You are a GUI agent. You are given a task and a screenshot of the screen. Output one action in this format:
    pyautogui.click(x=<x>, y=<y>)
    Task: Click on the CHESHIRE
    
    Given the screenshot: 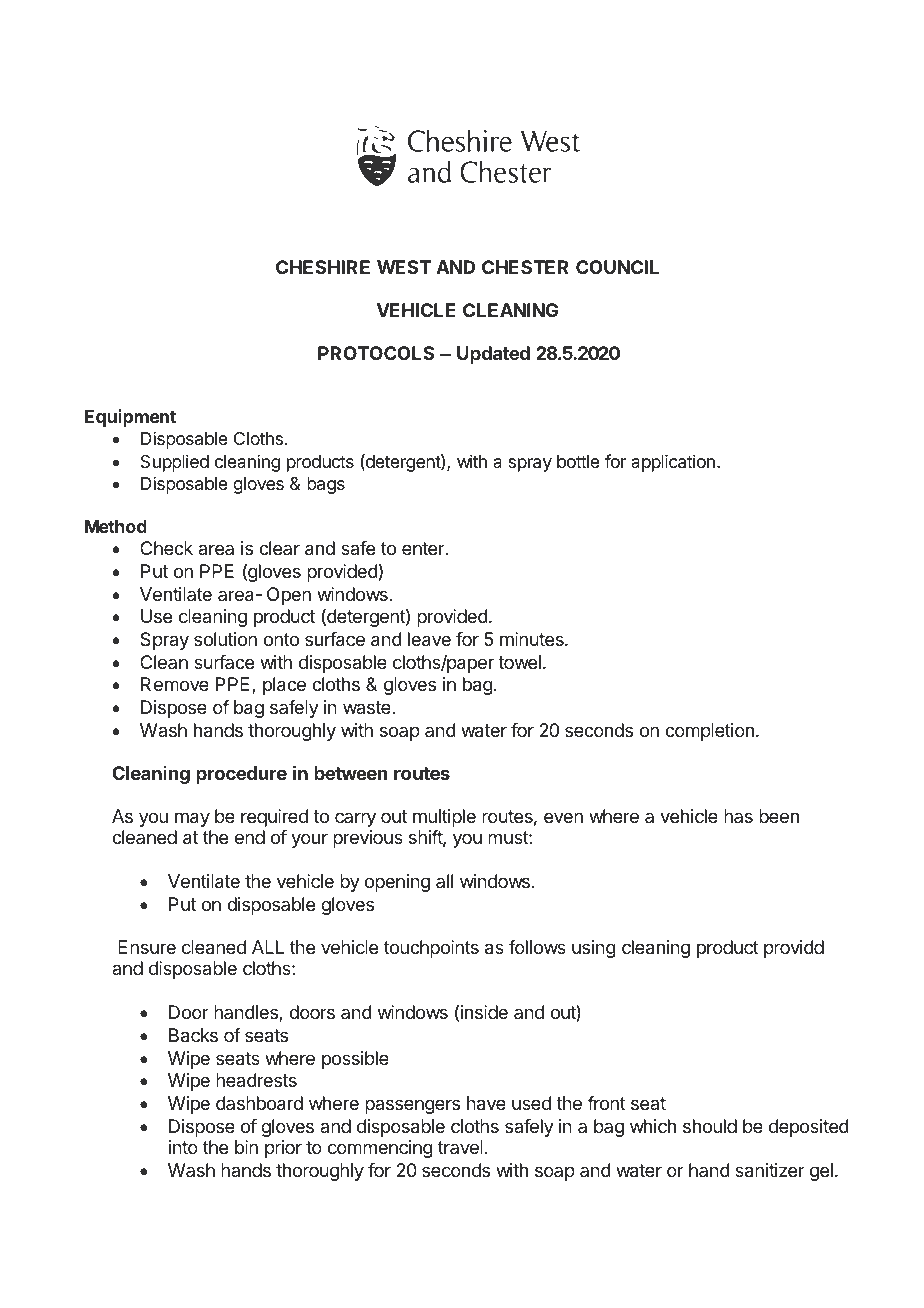 What is the action you would take?
    pyautogui.click(x=323, y=267)
